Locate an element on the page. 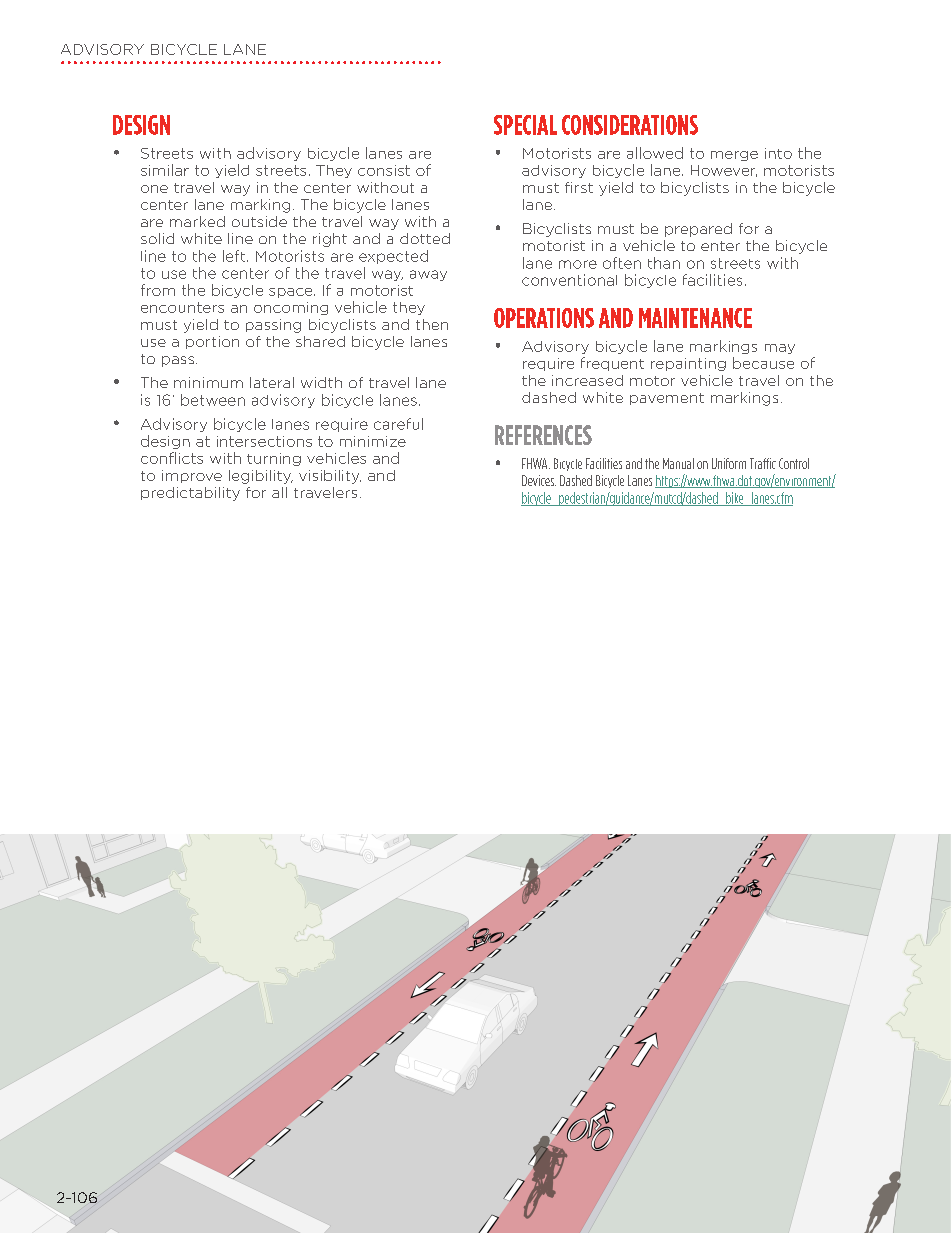 The image size is (952, 1233). merge is located at coordinates (734, 156).
